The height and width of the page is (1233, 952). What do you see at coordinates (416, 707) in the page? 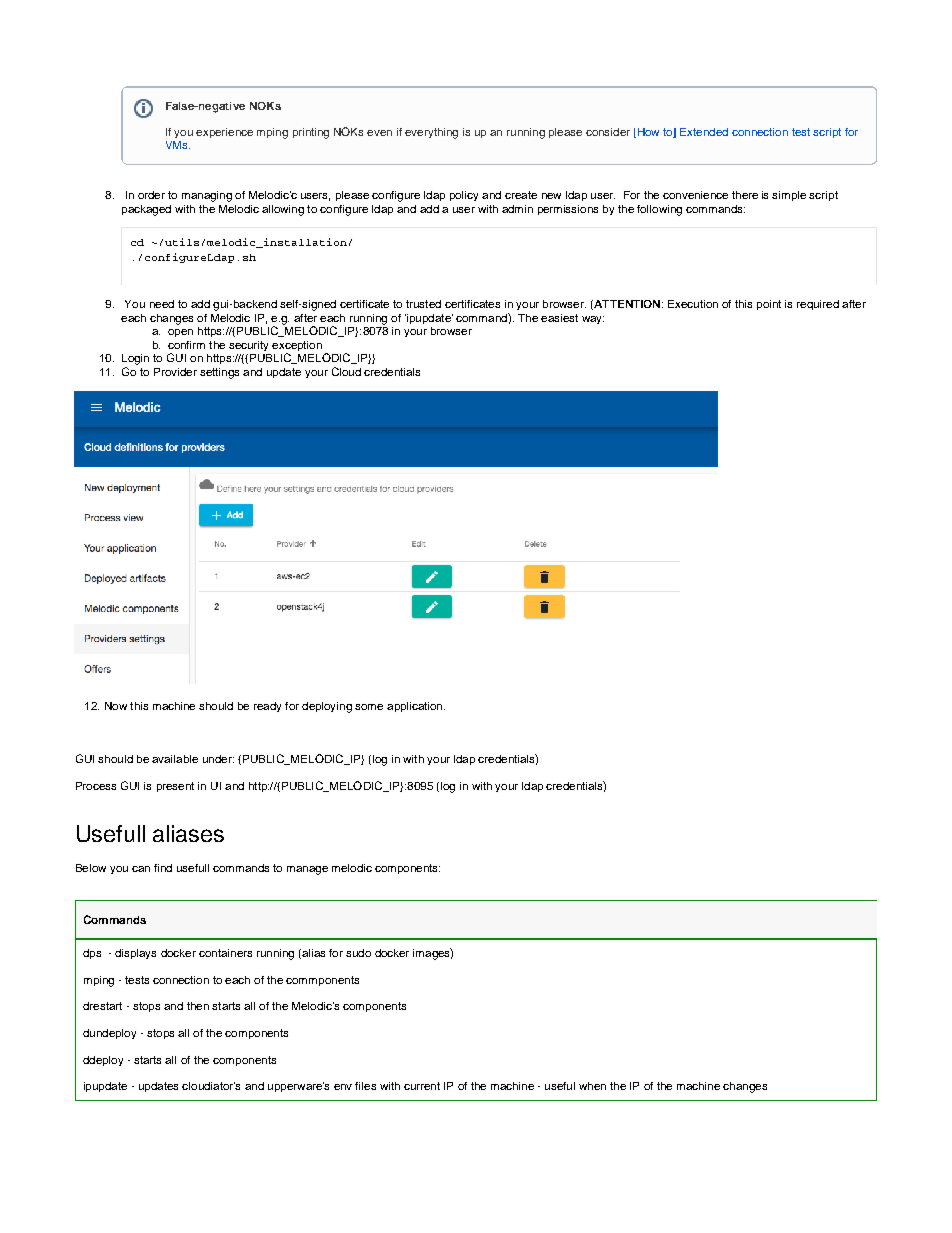
I see `application` at bounding box center [416, 707].
